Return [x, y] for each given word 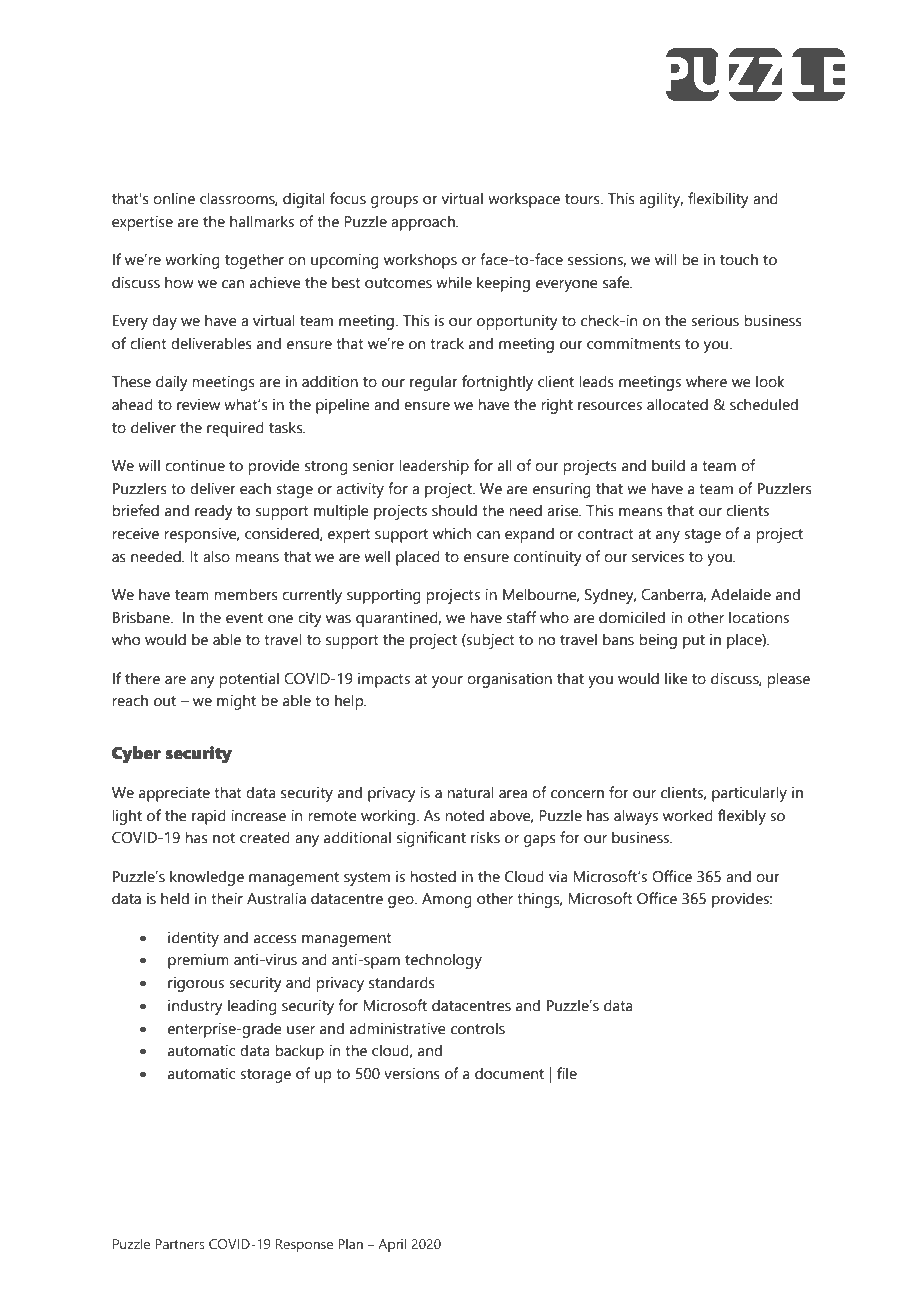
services [658, 556]
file [567, 1073]
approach [424, 223]
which [452, 533]
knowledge [207, 878]
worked [688, 815]
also [216, 556]
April [392, 1245]
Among [447, 900]
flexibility [718, 200]
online [174, 198]
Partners [180, 1244]
